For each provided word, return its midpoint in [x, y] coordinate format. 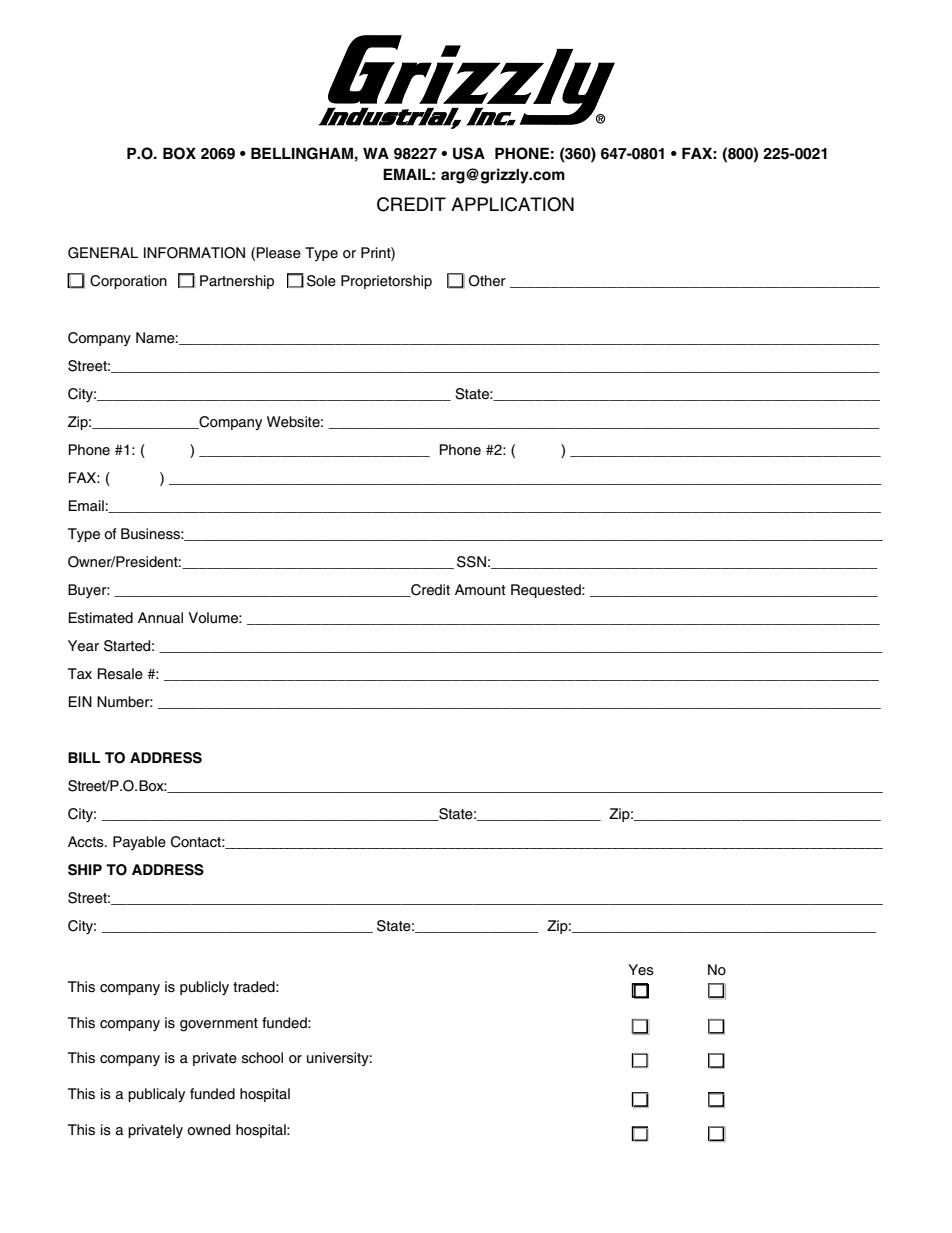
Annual [160, 618]
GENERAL [103, 253]
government [219, 1025]
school [262, 1058]
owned [208, 1130]
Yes [641, 970]
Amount [480, 590]
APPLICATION [512, 204]
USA [469, 153]
